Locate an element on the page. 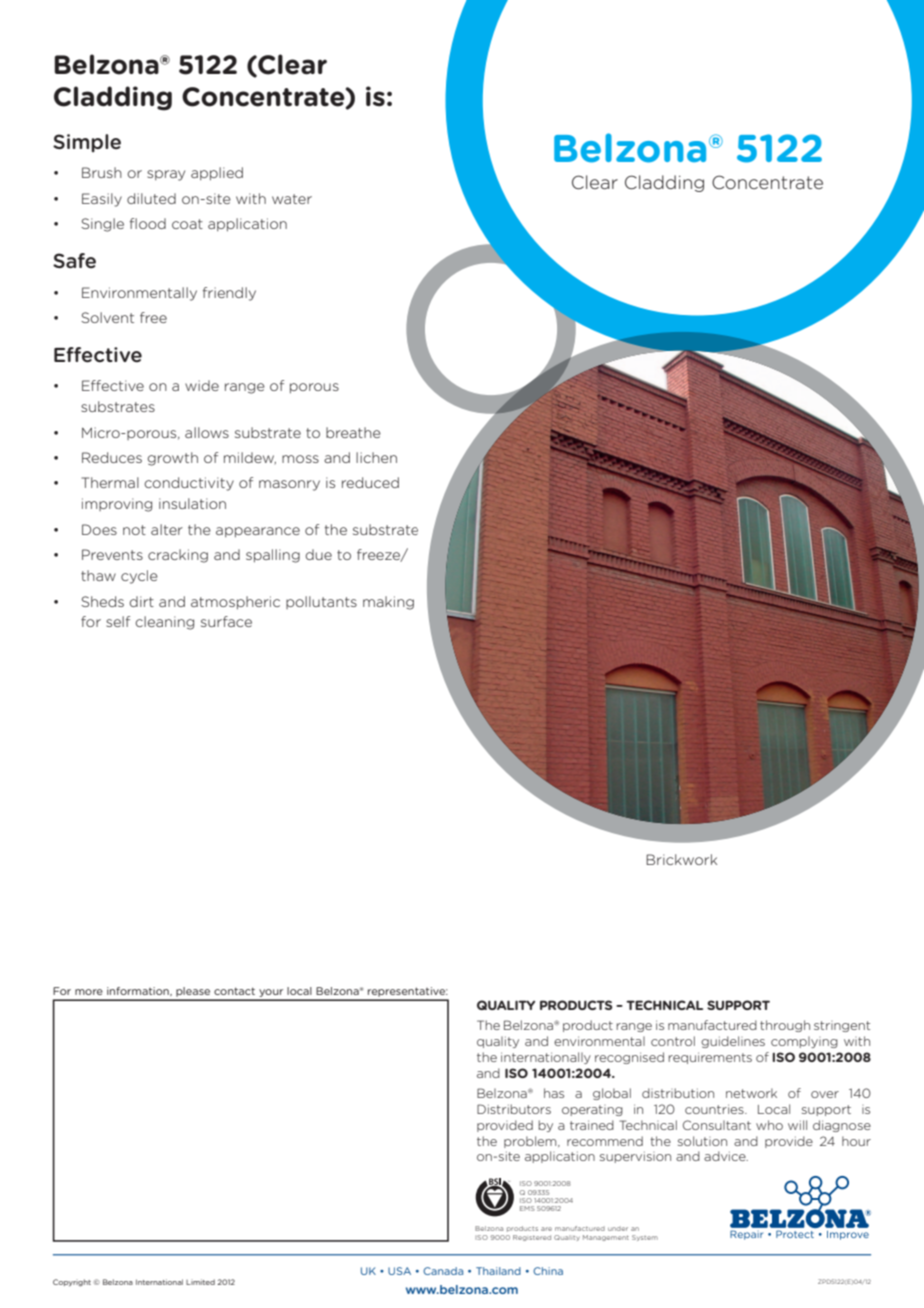  spray is located at coordinates (166, 175).
